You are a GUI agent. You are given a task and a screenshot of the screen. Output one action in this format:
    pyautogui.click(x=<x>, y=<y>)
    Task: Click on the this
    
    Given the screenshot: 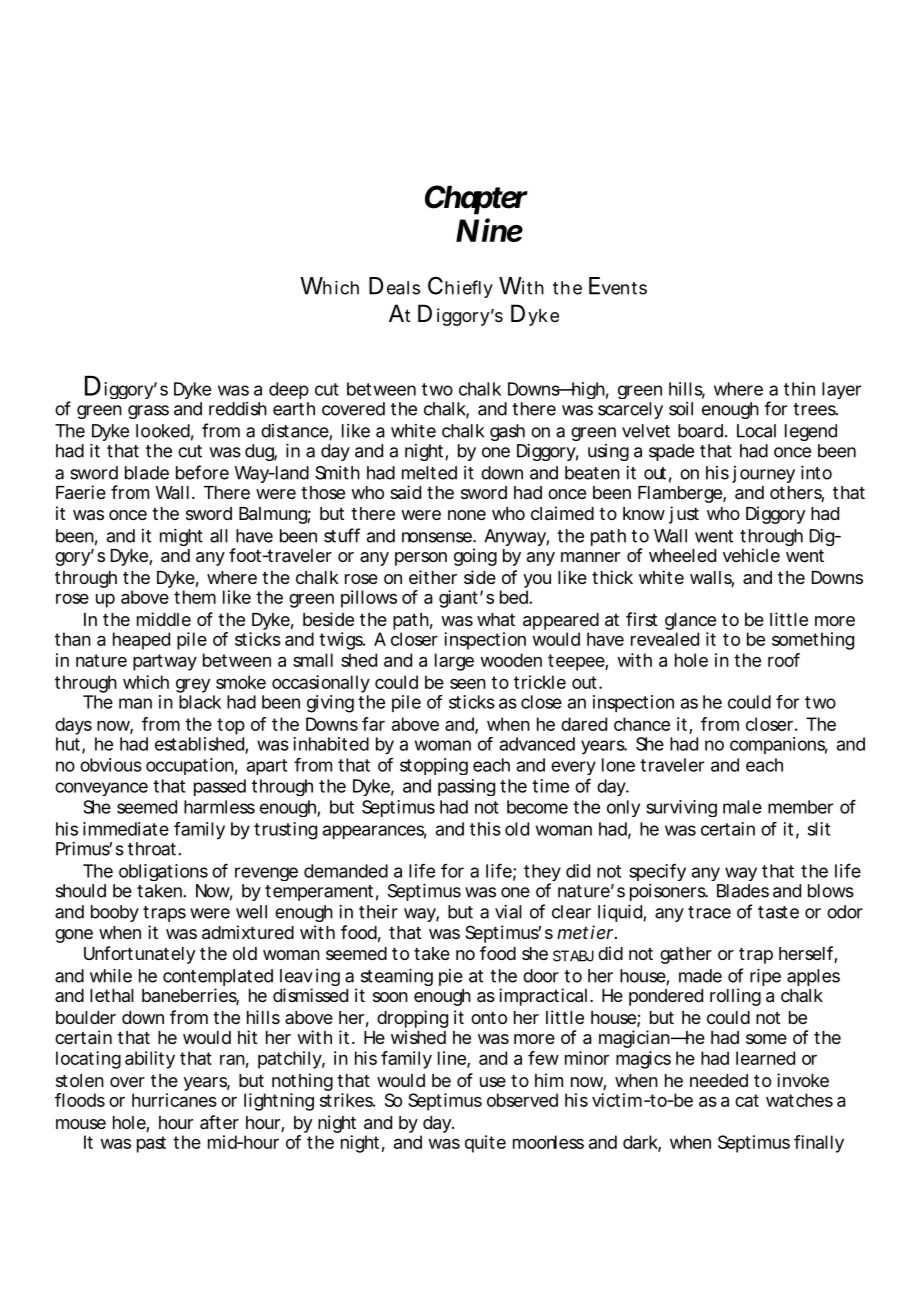 What is the action you would take?
    pyautogui.click(x=485, y=829)
